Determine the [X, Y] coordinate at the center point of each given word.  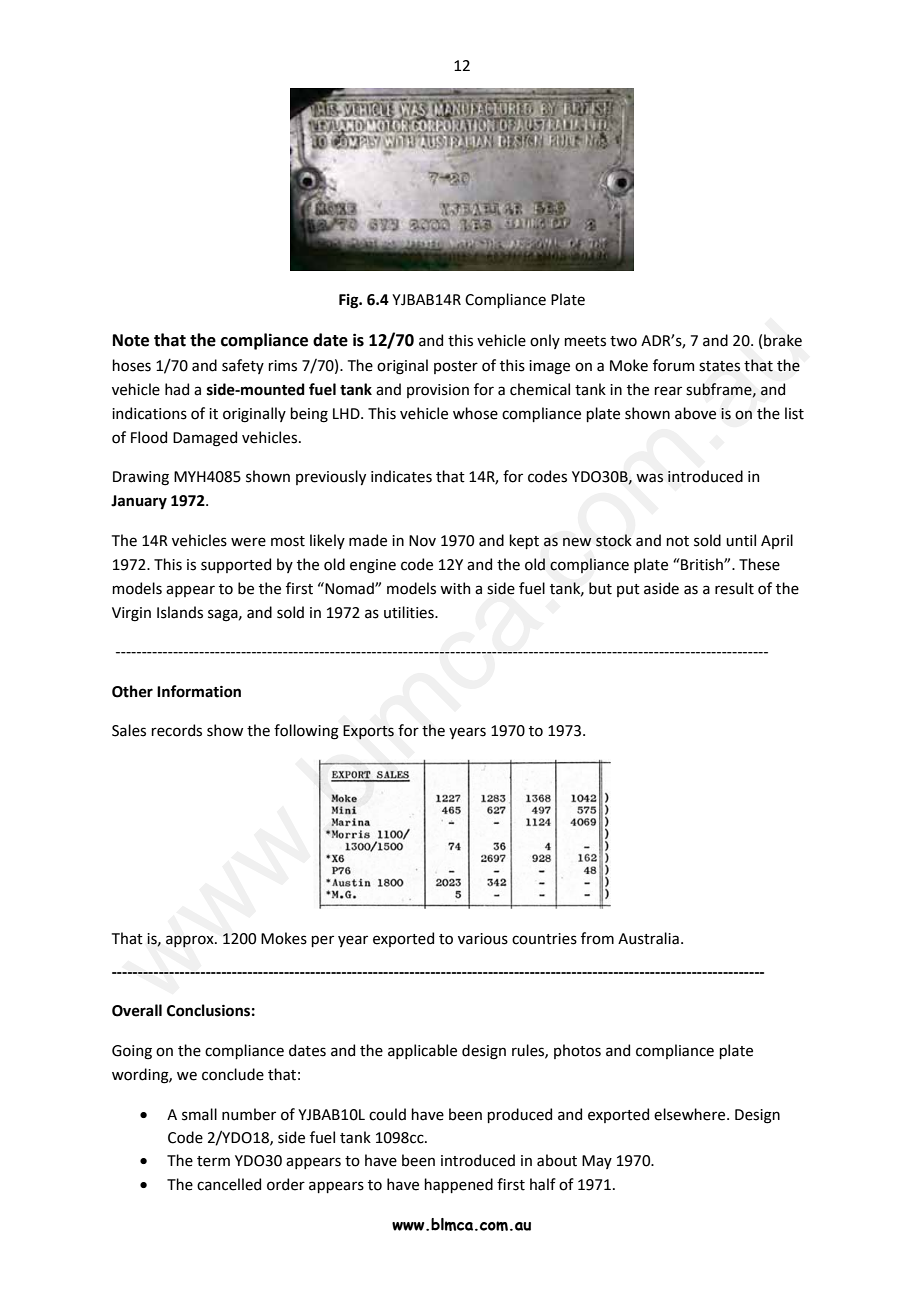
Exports [368, 732]
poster [456, 367]
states [719, 366]
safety [243, 366]
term [213, 1161]
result [734, 588]
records [176, 730]
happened [458, 1185]
